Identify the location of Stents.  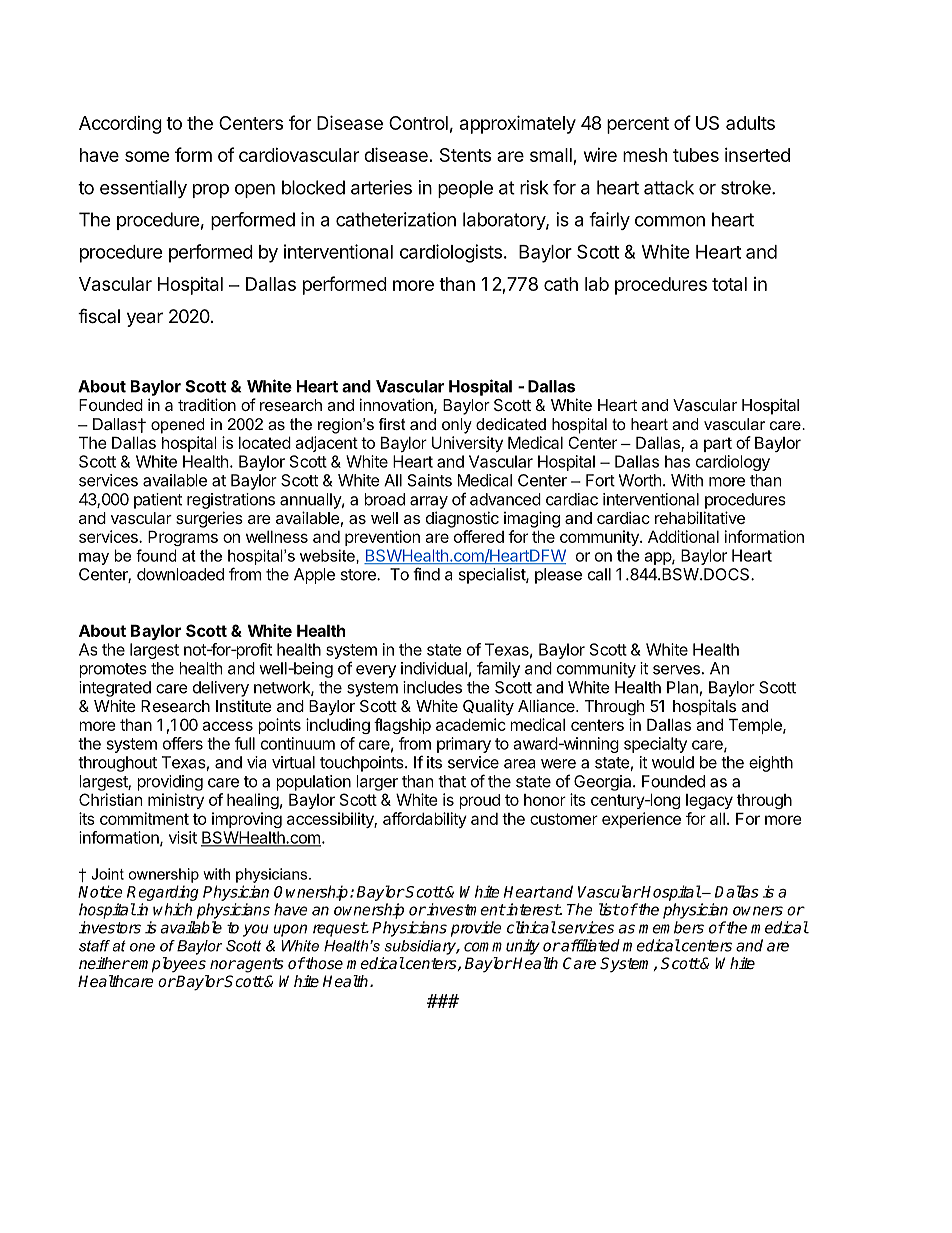
(465, 155).
